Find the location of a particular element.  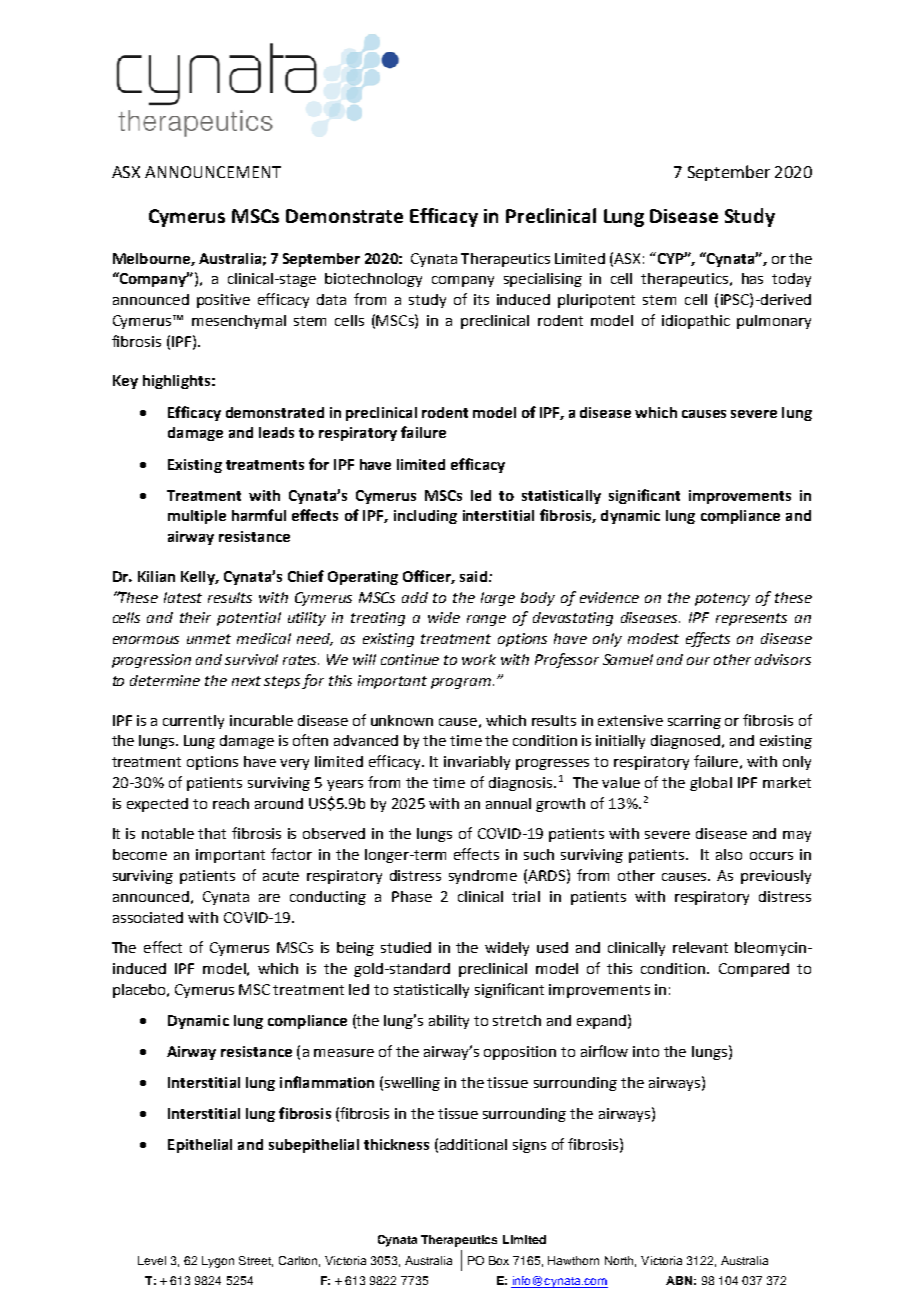

Box is located at coordinates (499, 1260).
